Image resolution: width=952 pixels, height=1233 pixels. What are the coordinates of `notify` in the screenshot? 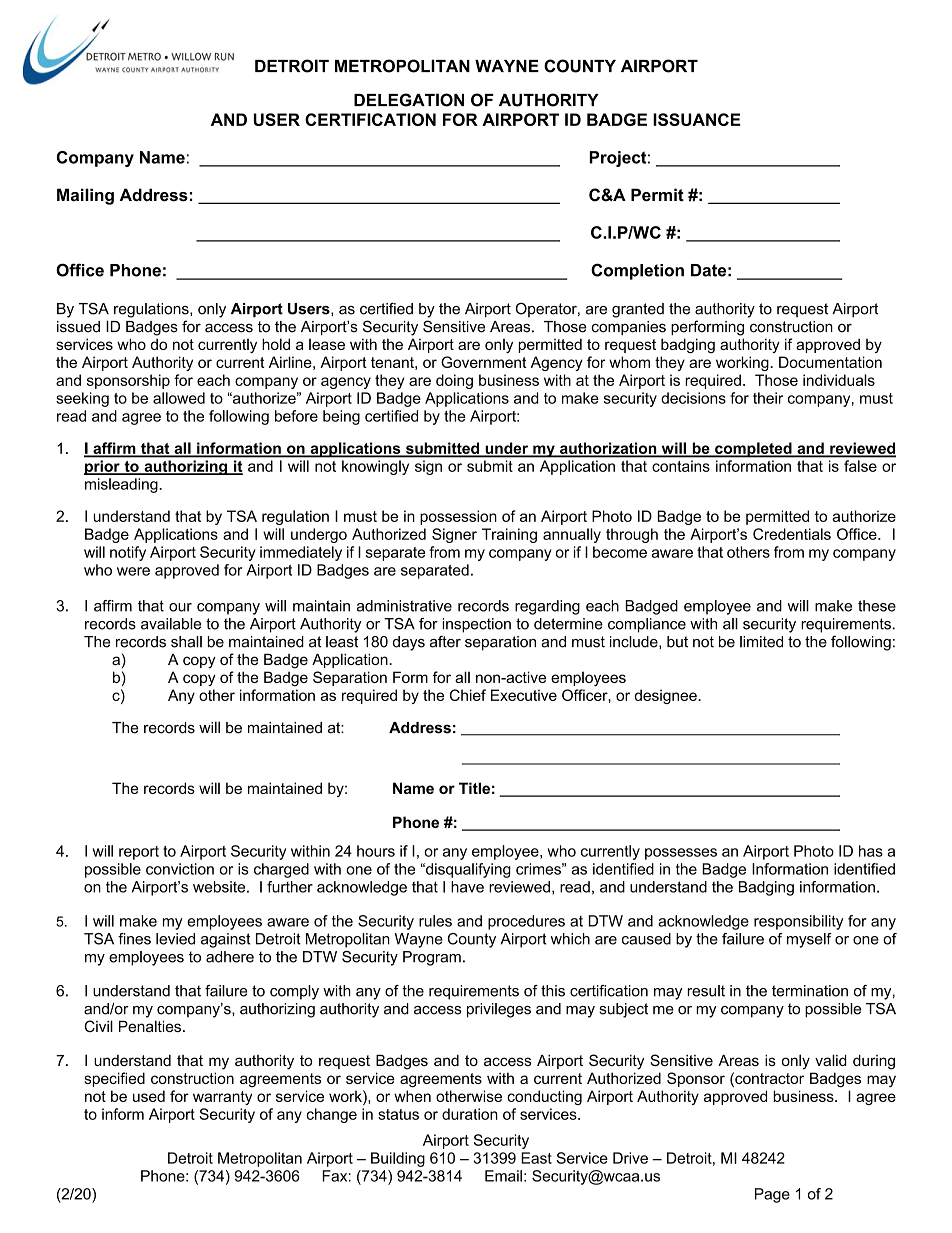 It's located at (128, 553).
